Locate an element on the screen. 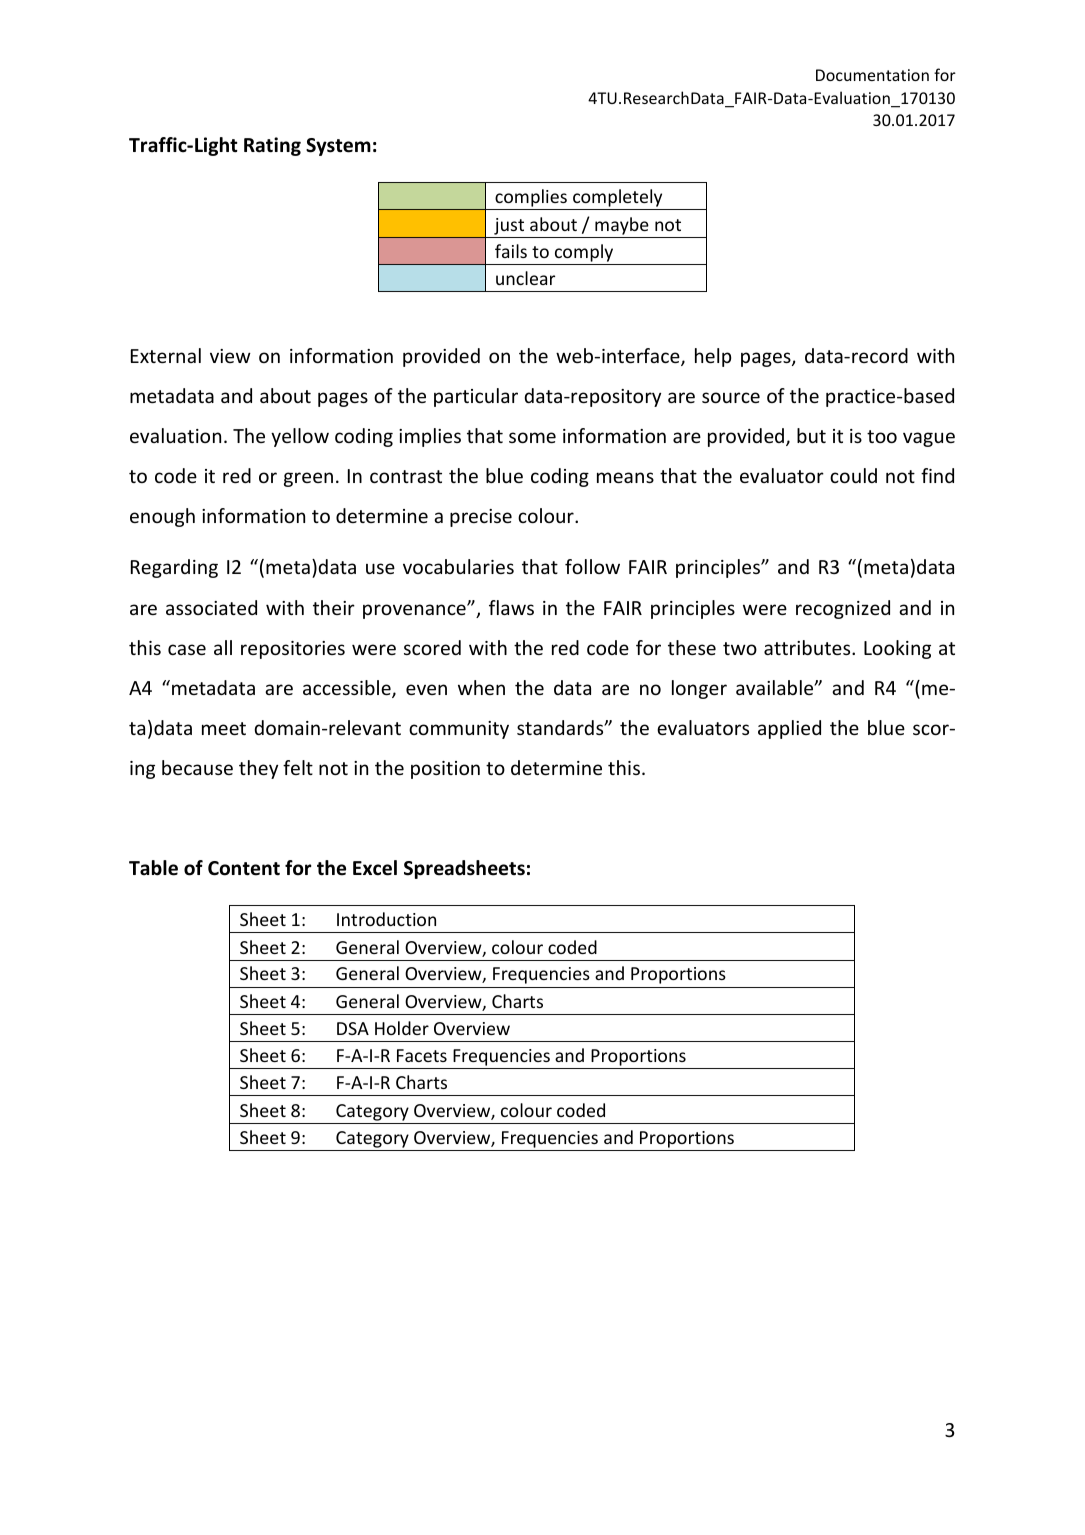 The height and width of the screenshot is (1535, 1085). complies is located at coordinates (531, 199).
